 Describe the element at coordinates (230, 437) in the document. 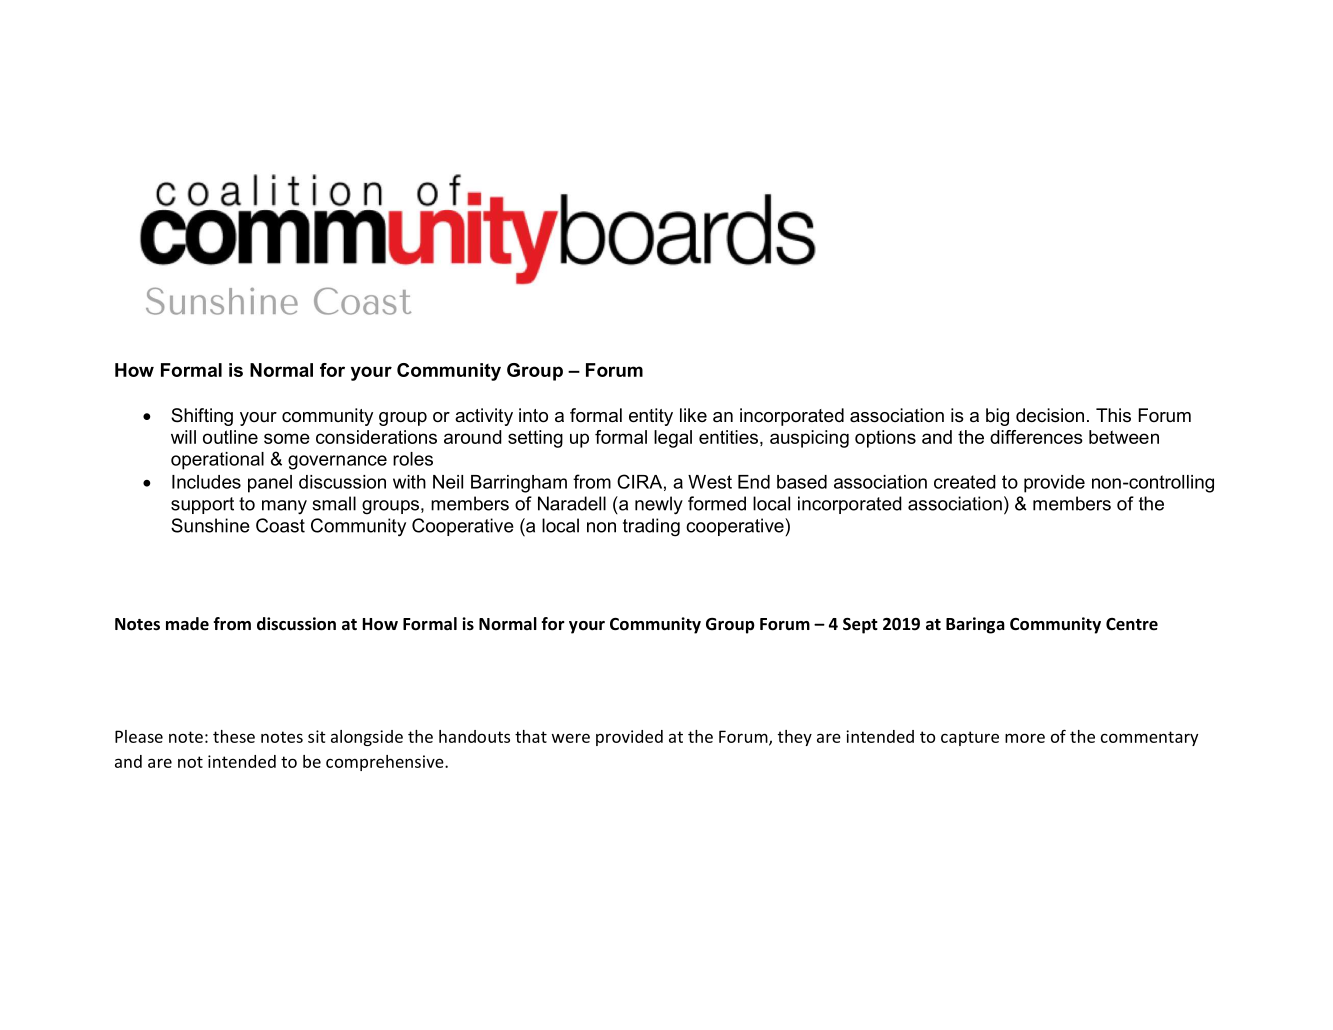

I see `outline` at that location.
